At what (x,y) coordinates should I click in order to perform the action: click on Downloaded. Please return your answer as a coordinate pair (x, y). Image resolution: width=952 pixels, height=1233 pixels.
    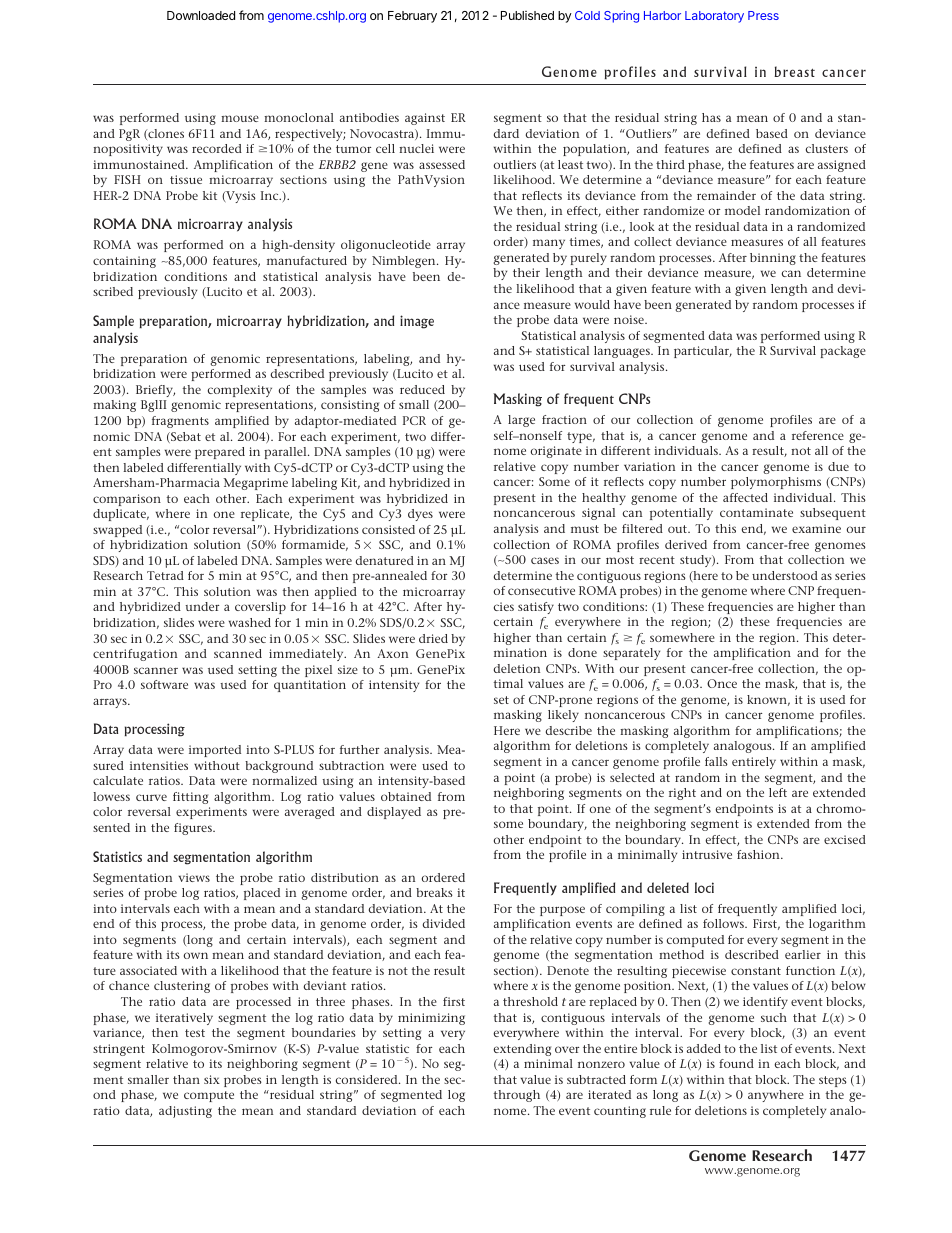
    Looking at the image, I should click on (201, 15).
